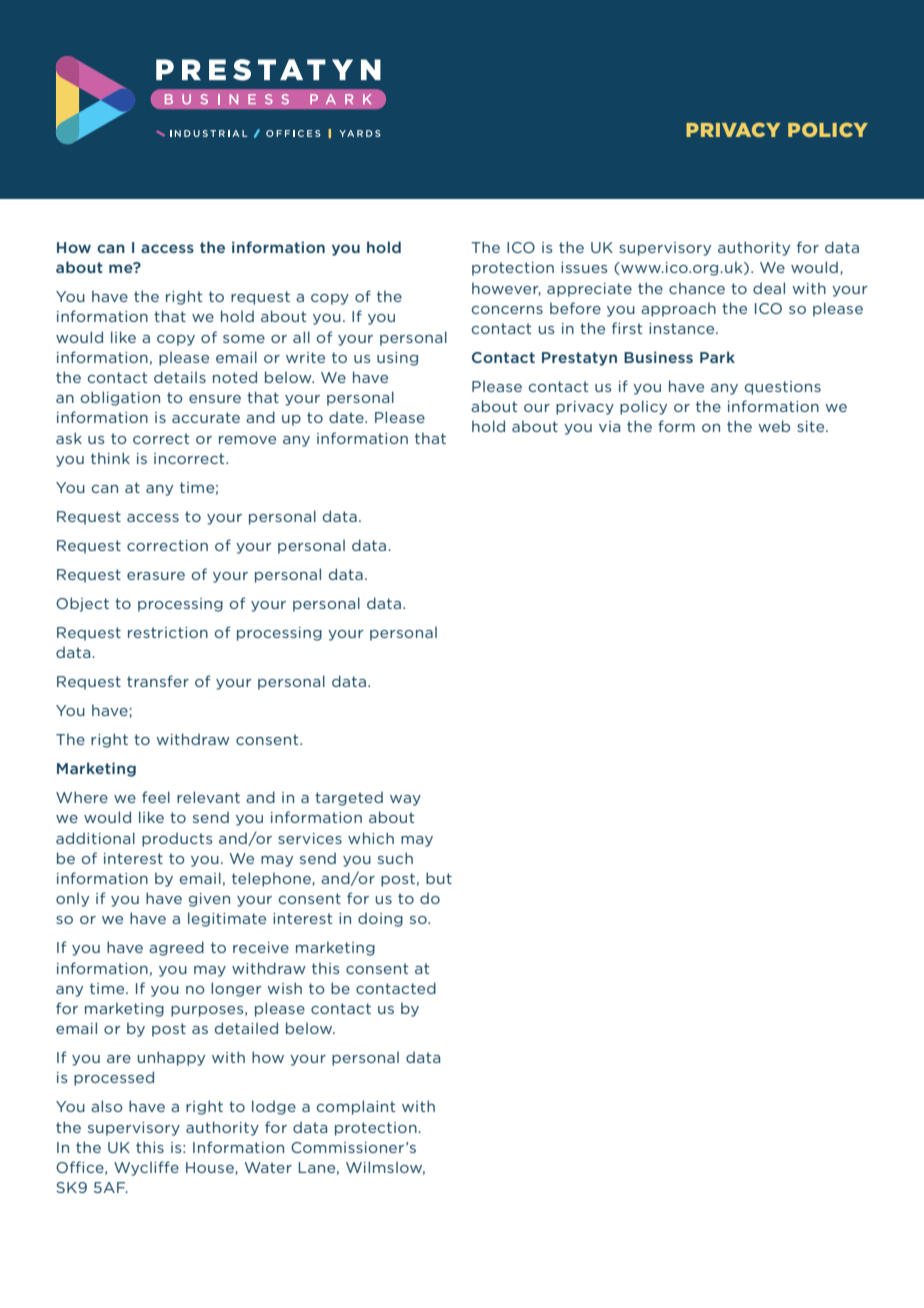 The width and height of the page is (924, 1308). What do you see at coordinates (244, 339) in the page?
I see `some` at bounding box center [244, 339].
